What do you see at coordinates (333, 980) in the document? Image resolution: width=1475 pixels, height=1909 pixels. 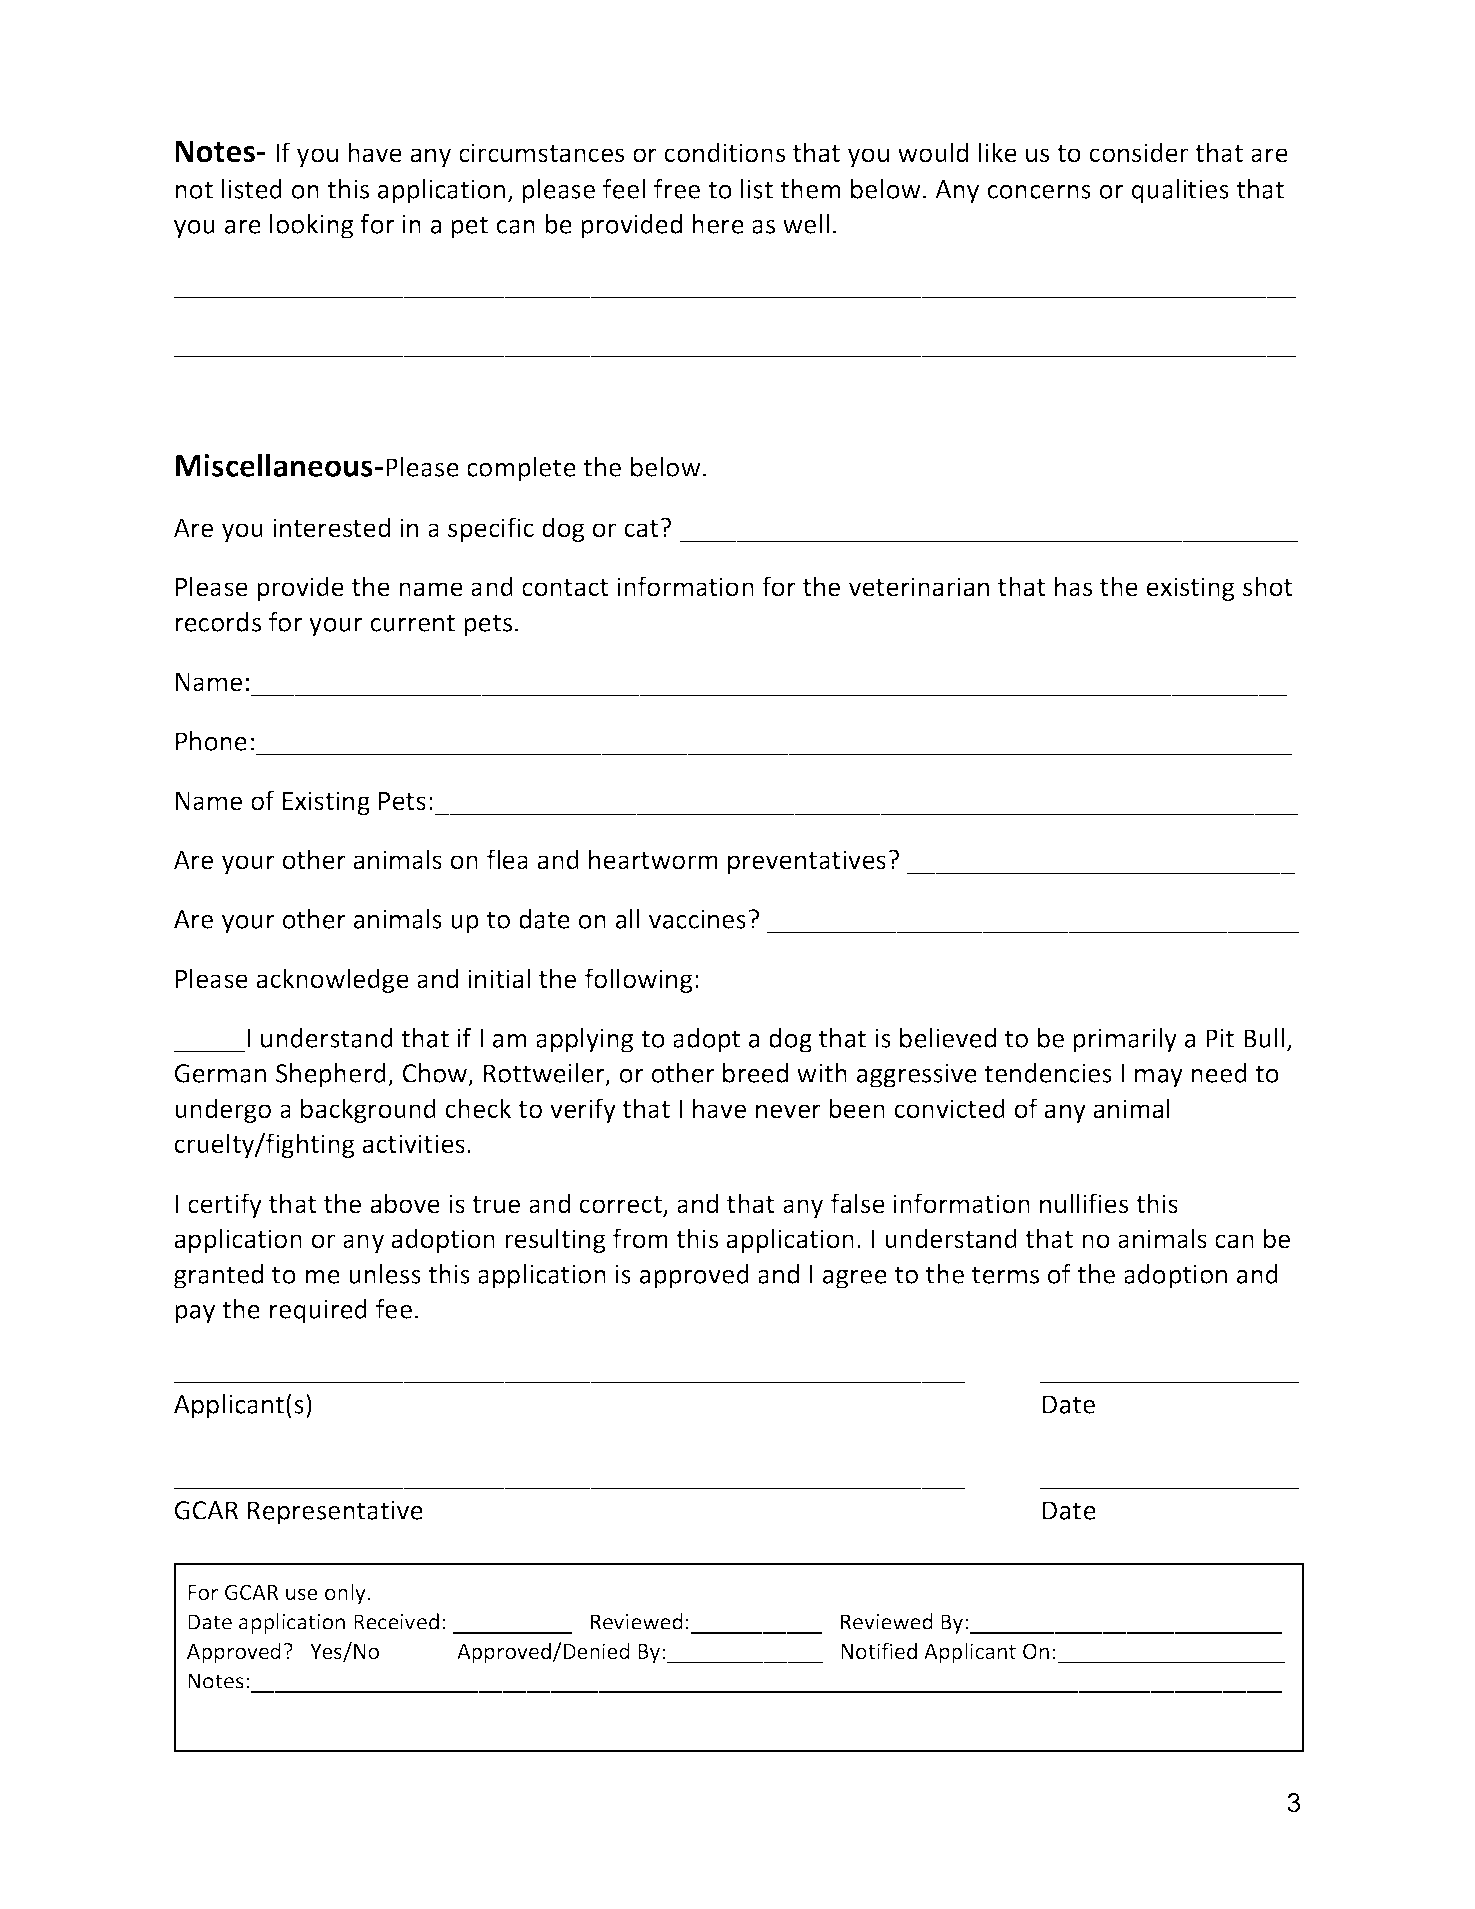 I see `acknowledge` at bounding box center [333, 980].
